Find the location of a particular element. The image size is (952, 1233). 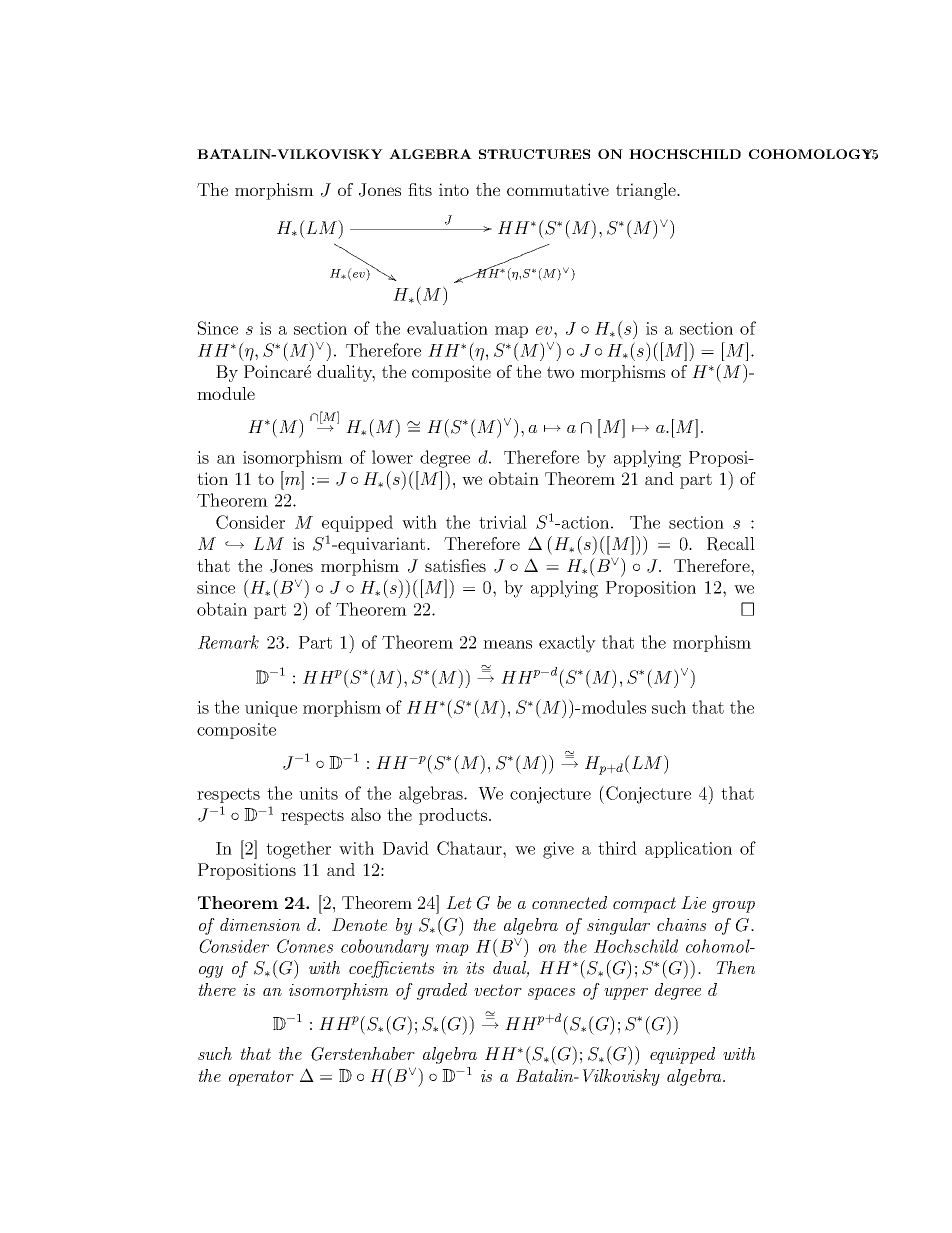

into is located at coordinates (454, 189).
